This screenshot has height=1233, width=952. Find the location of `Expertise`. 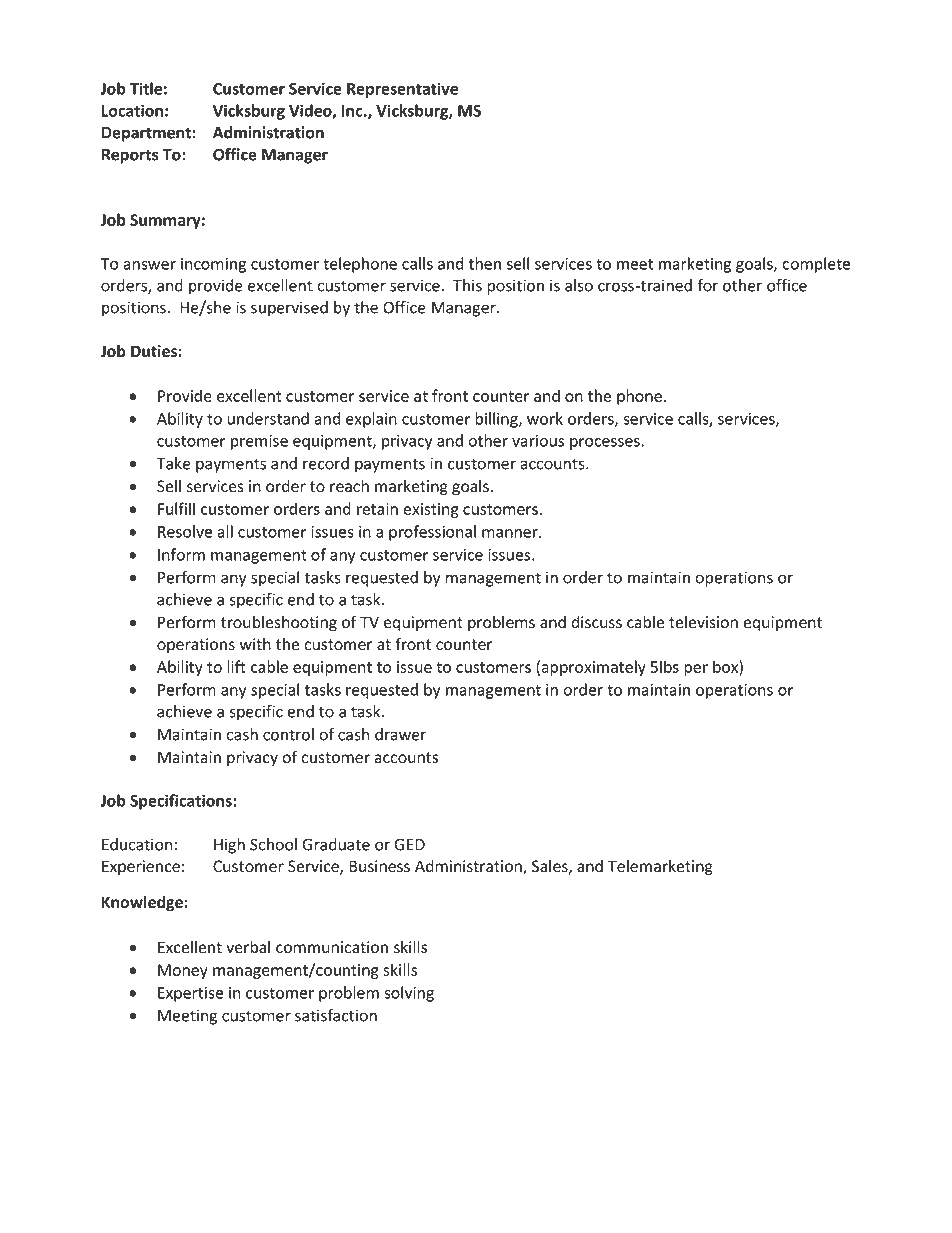

Expertise is located at coordinates (190, 994).
